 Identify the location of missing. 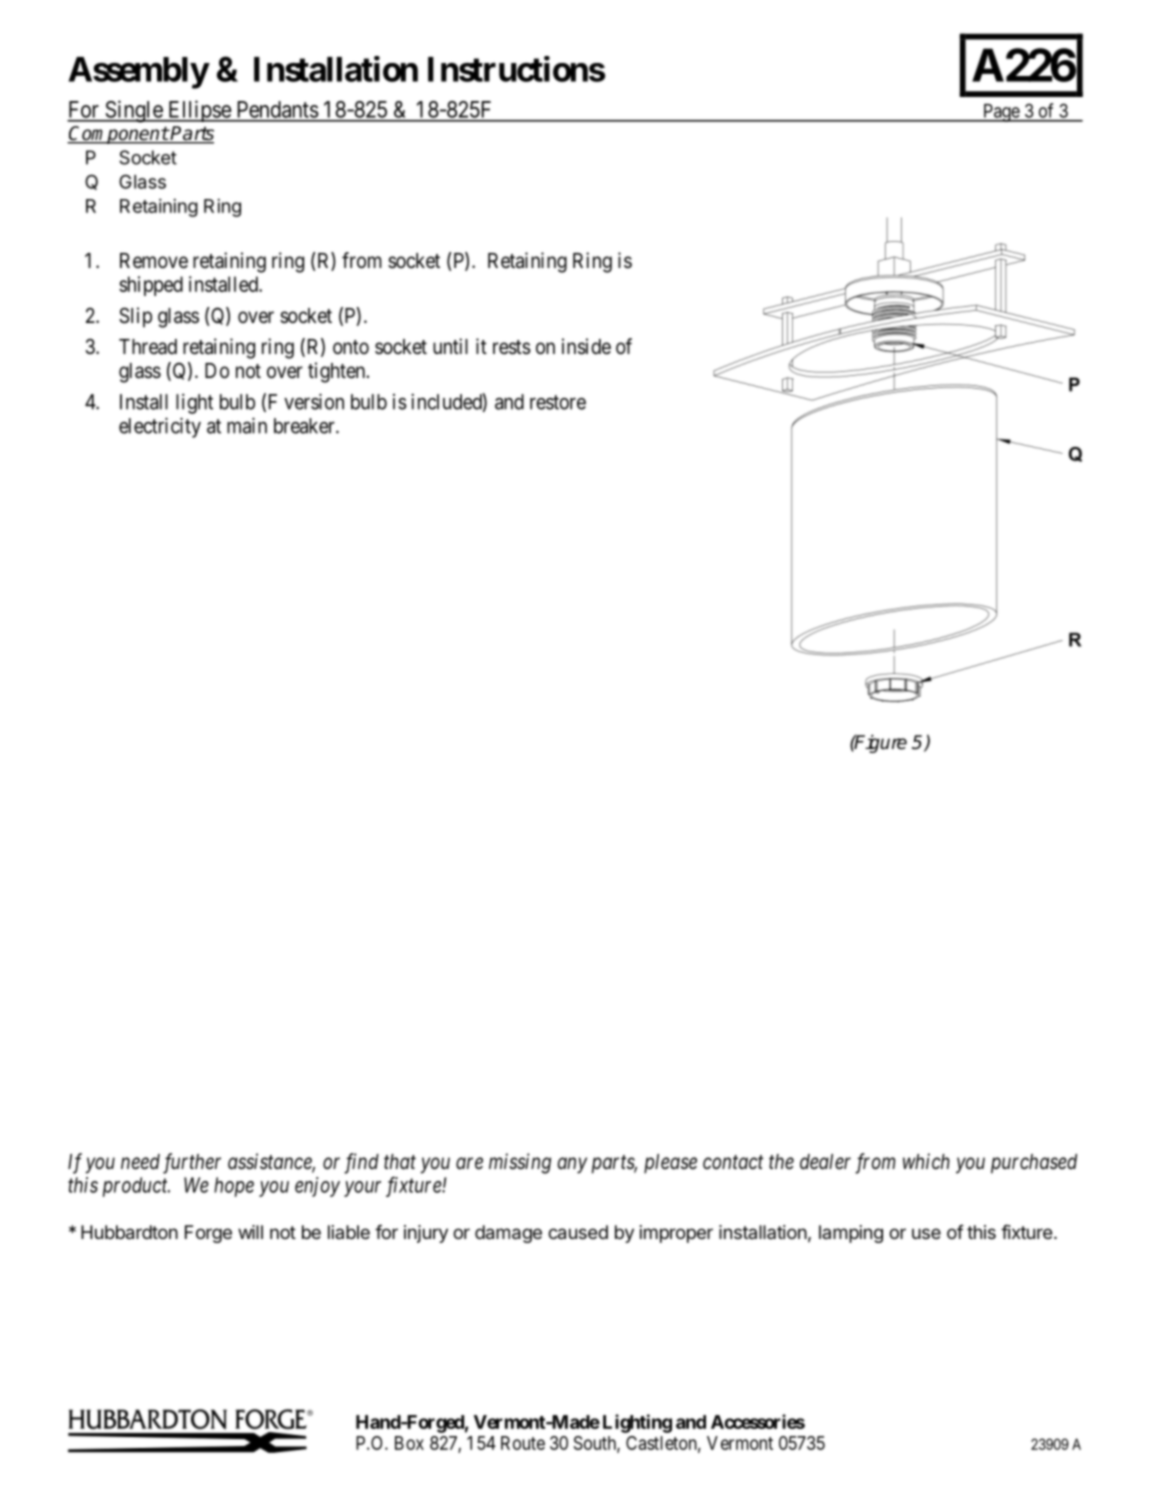
(520, 1163).
